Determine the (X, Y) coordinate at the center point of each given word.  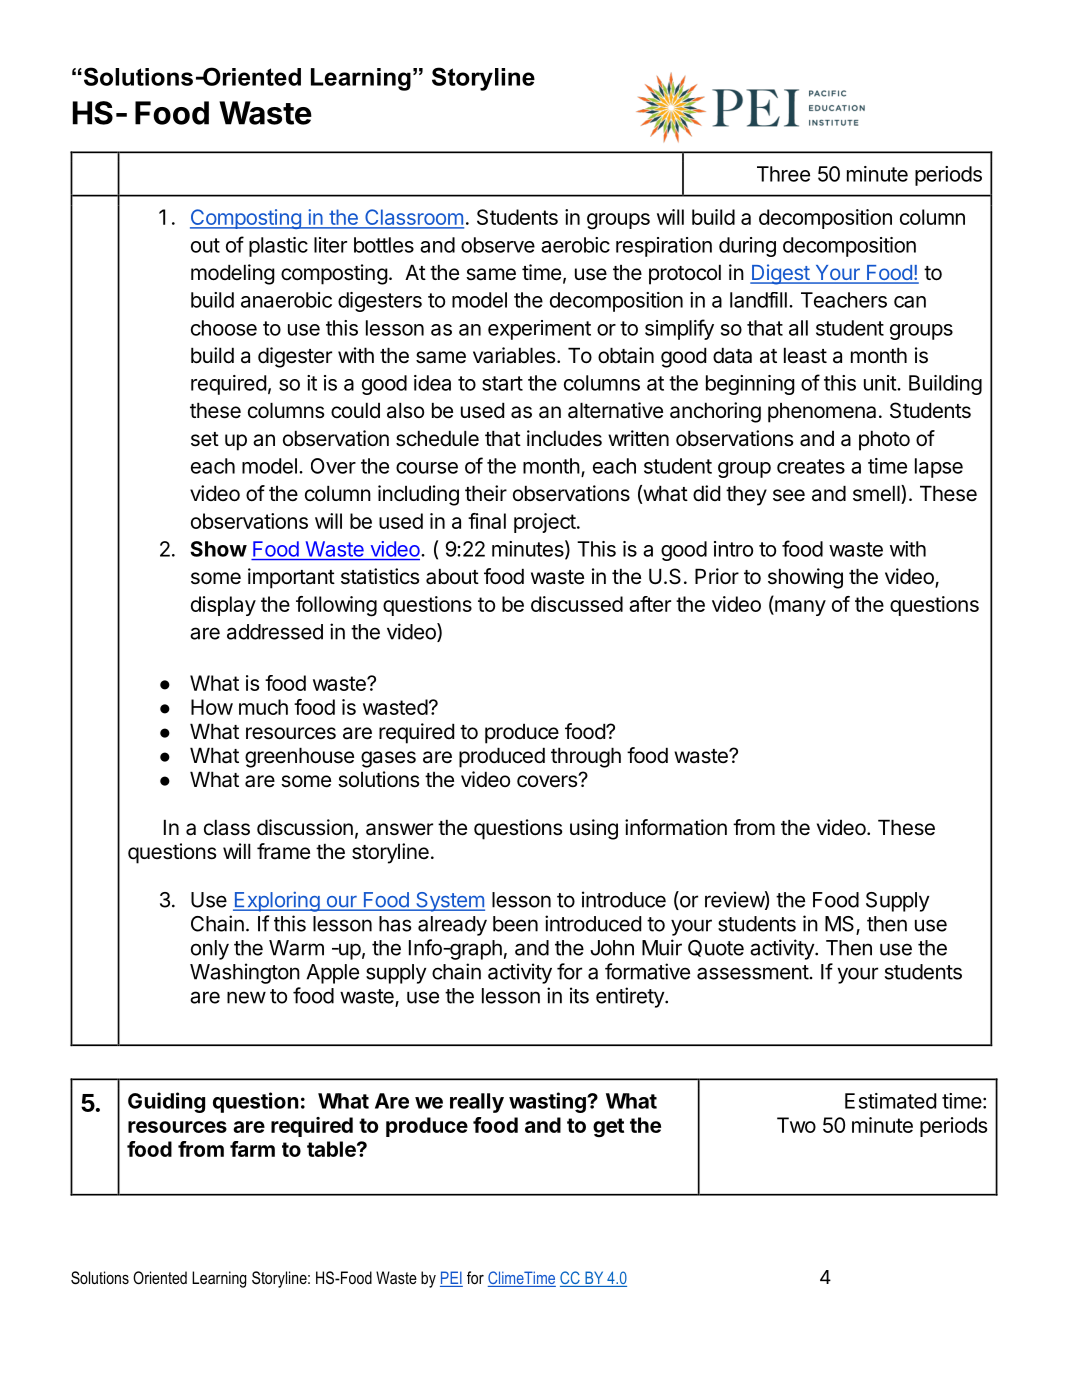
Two (796, 1125)
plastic (278, 247)
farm (252, 1149)
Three (783, 174)
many (799, 608)
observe (498, 245)
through (586, 757)
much (263, 707)
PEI (451, 1277)
